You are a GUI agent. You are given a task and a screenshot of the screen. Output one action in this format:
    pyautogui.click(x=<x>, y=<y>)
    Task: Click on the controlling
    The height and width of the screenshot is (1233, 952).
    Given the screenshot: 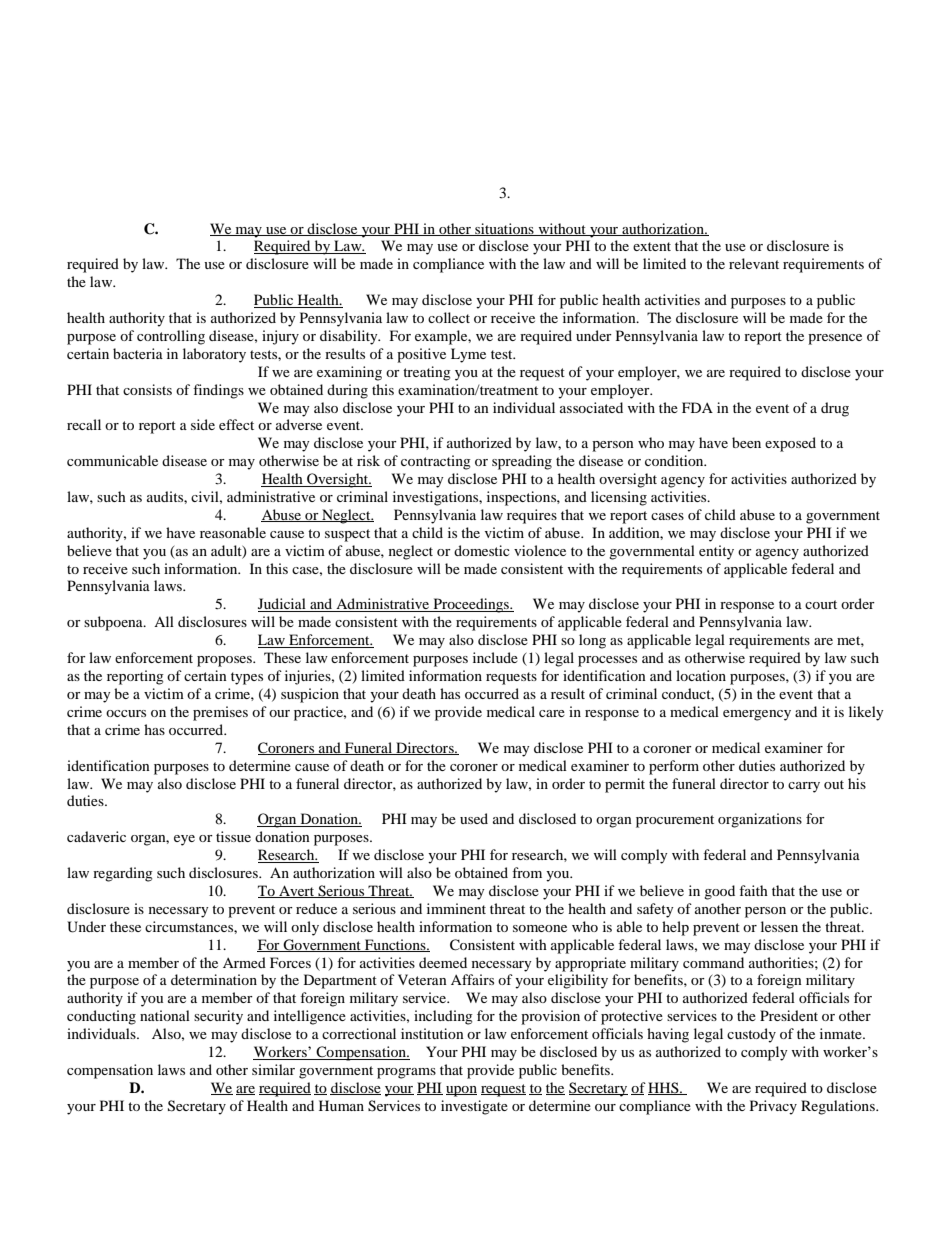 What is the action you would take?
    pyautogui.click(x=171, y=337)
